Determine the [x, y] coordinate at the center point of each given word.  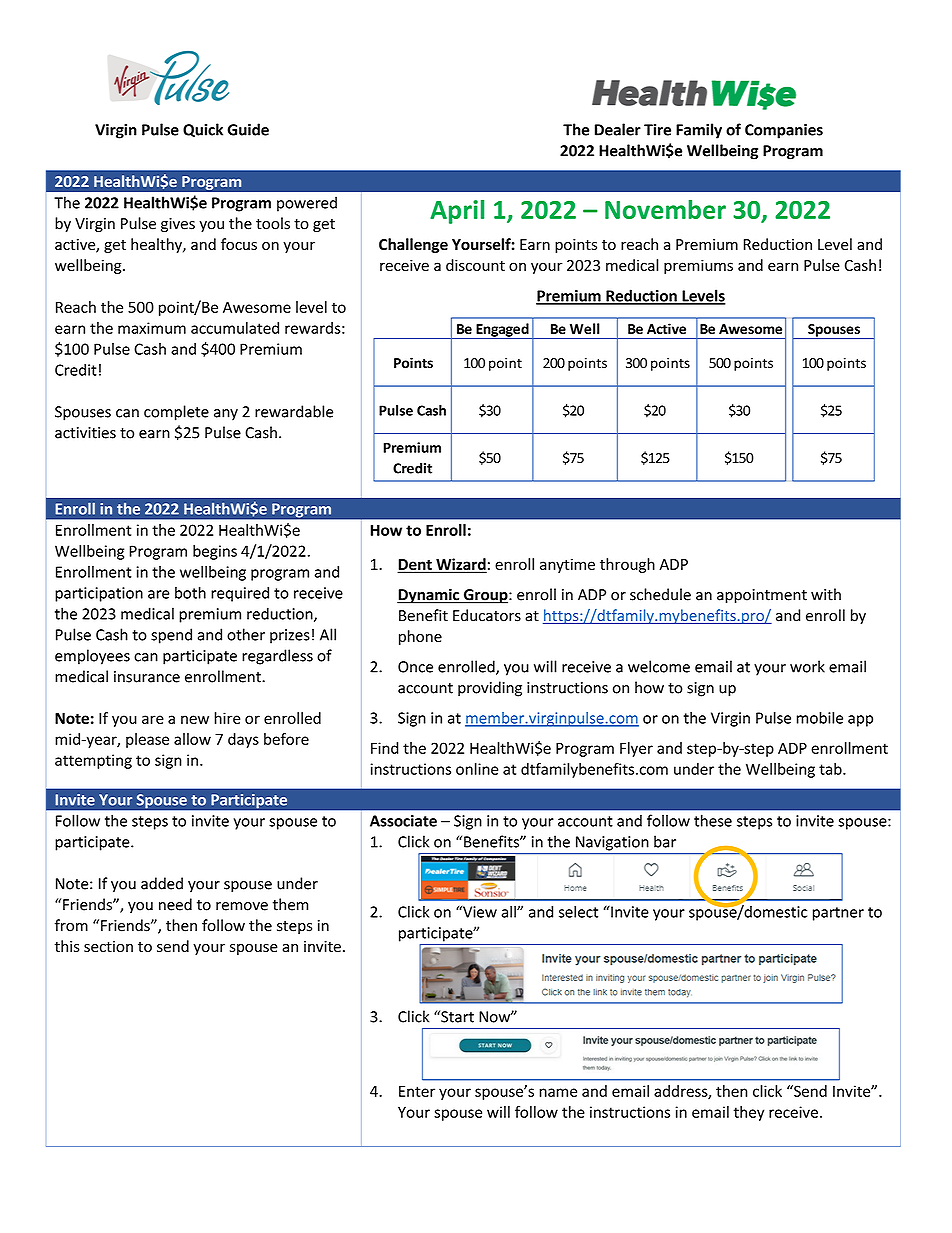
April [457, 212]
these [713, 820]
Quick [203, 130]
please [147, 740]
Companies [784, 131]
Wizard [460, 565]
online [477, 769]
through [627, 565]
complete [176, 413]
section [108, 947]
